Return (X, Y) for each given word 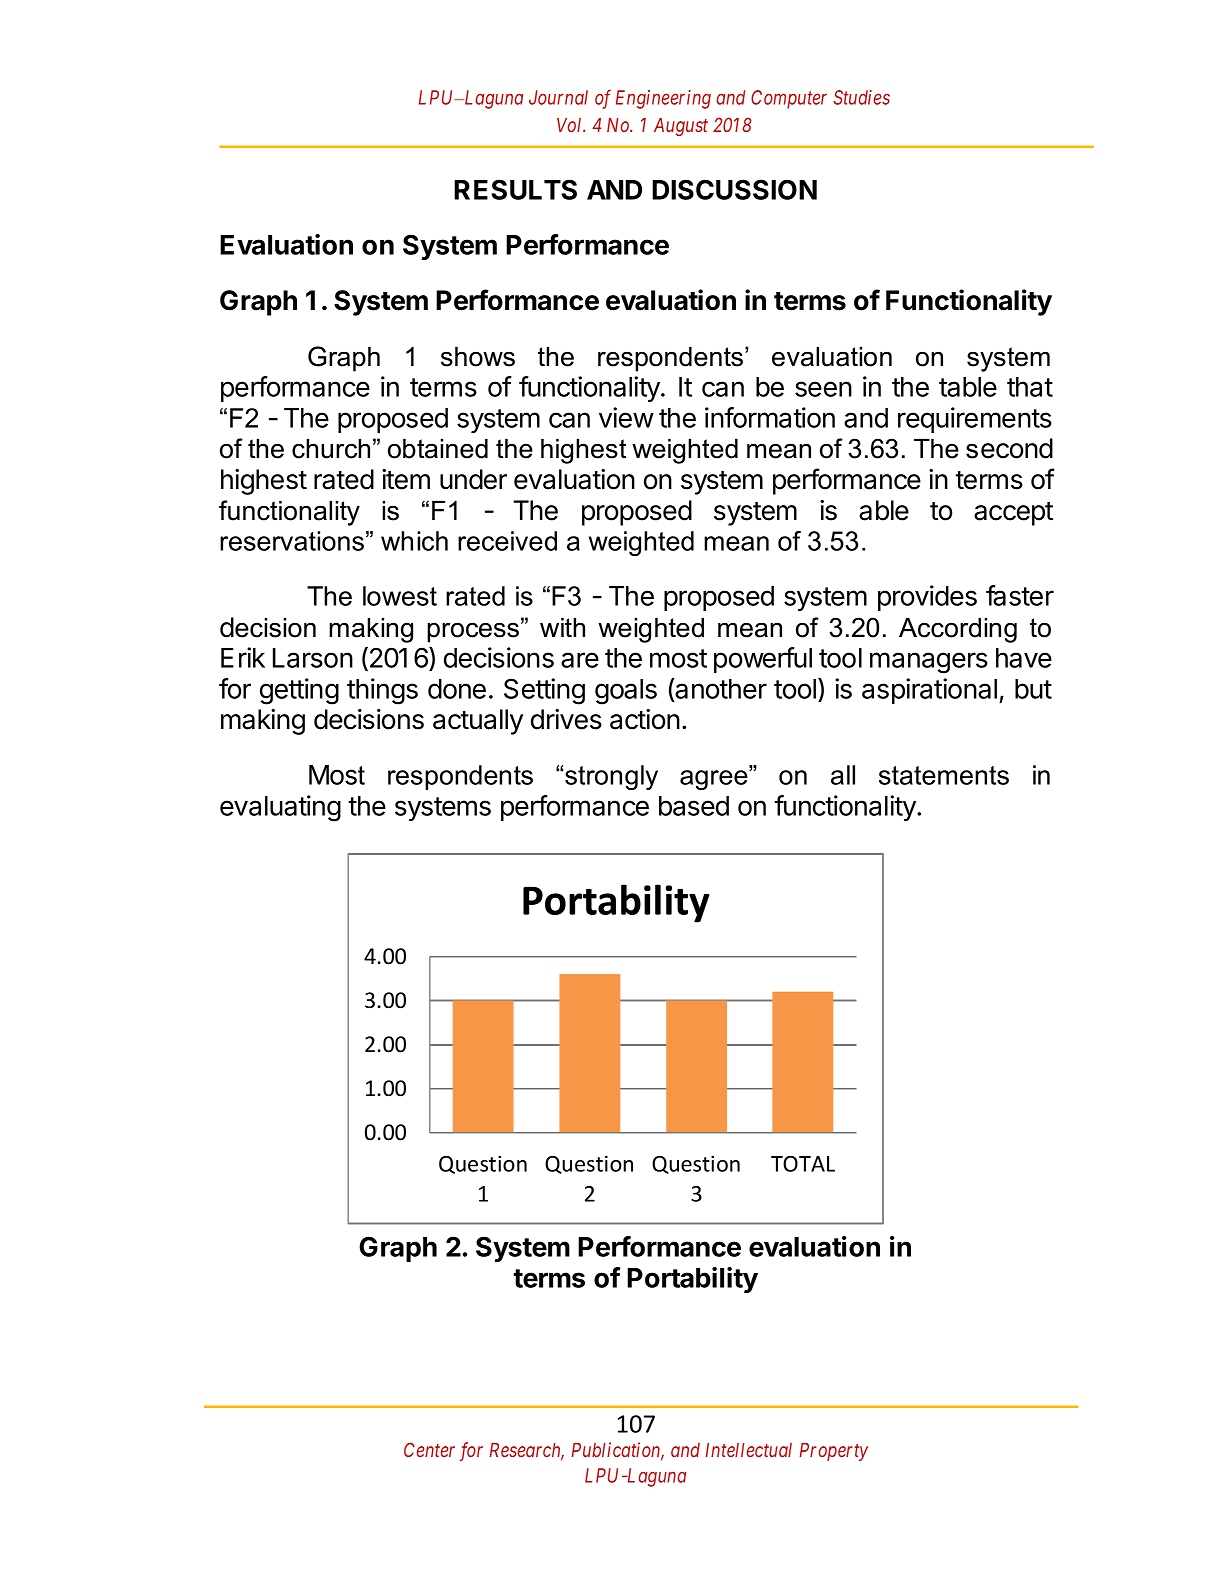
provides (927, 598)
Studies (861, 97)
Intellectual (749, 1450)
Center (429, 1449)
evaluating (280, 808)
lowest (400, 596)
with (562, 627)
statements (944, 775)
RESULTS (515, 189)
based (694, 806)
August (681, 127)
